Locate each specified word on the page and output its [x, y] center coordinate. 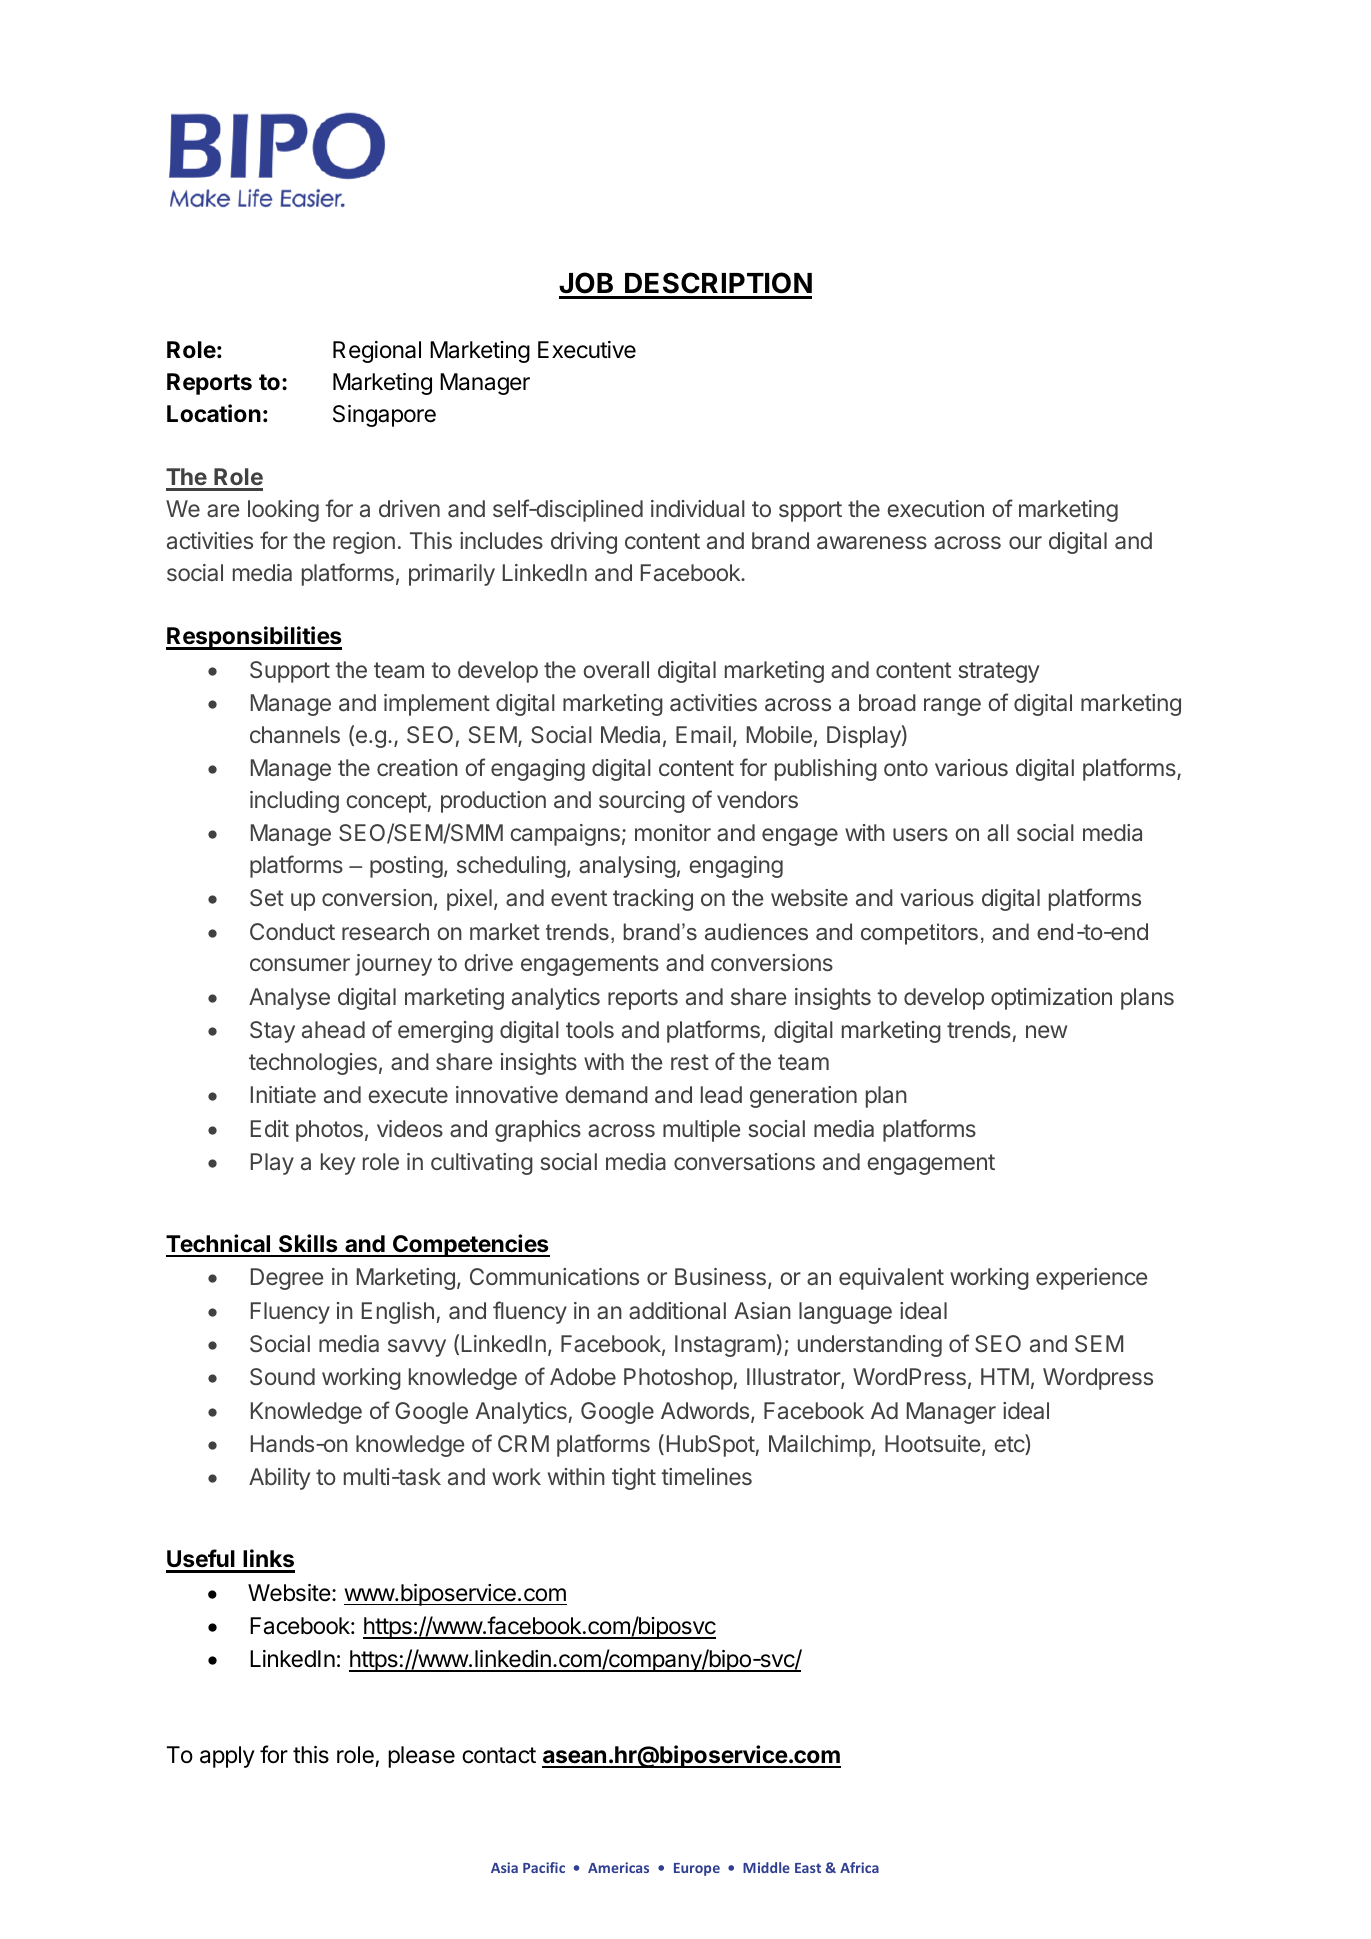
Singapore [384, 416]
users [920, 834]
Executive [587, 350]
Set [267, 897]
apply [227, 1757]
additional [677, 1311]
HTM [1005, 1376]
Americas [618, 1867]
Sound [282, 1376]
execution [935, 508]
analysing [627, 867]
